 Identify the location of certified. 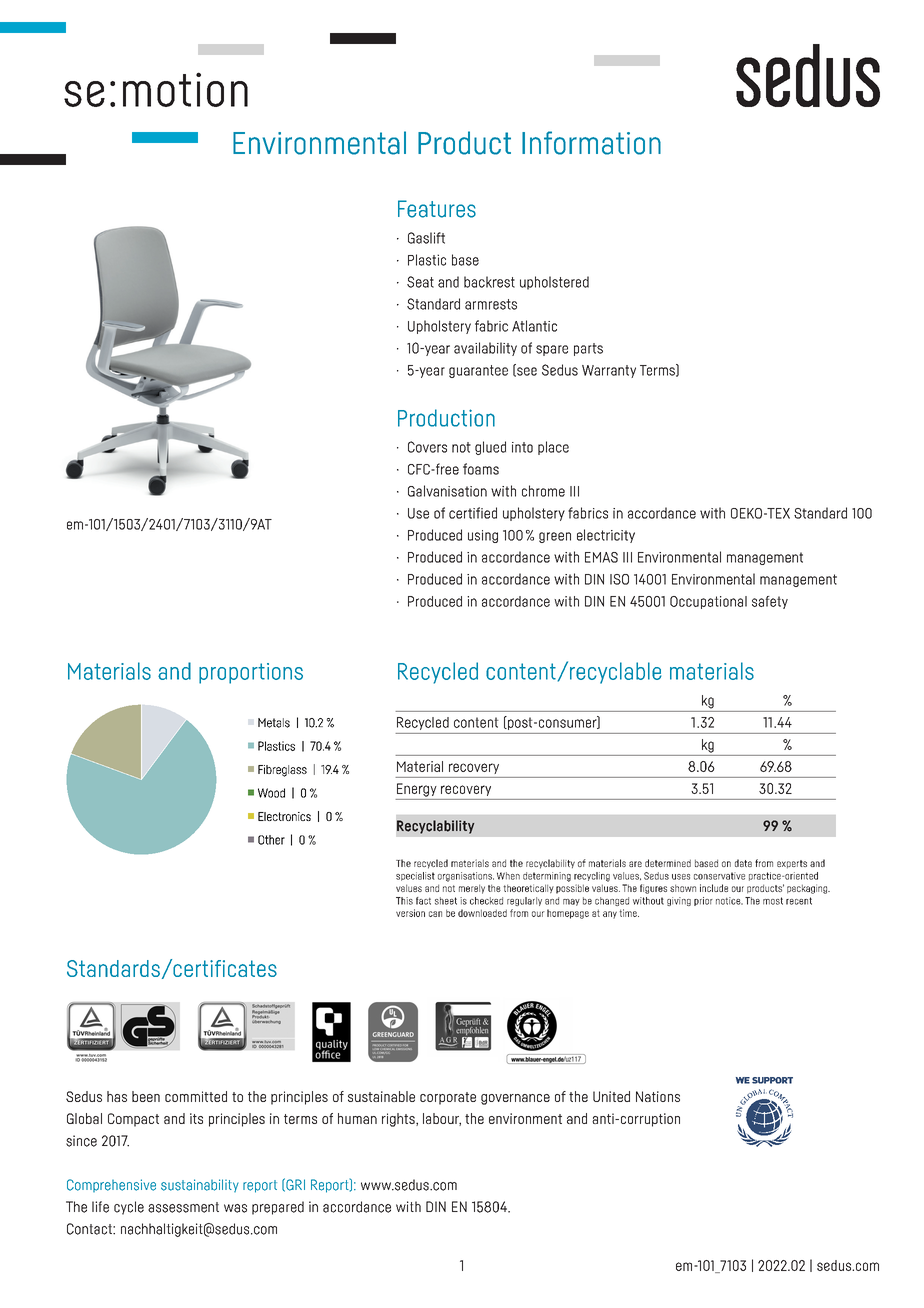
(473, 513).
